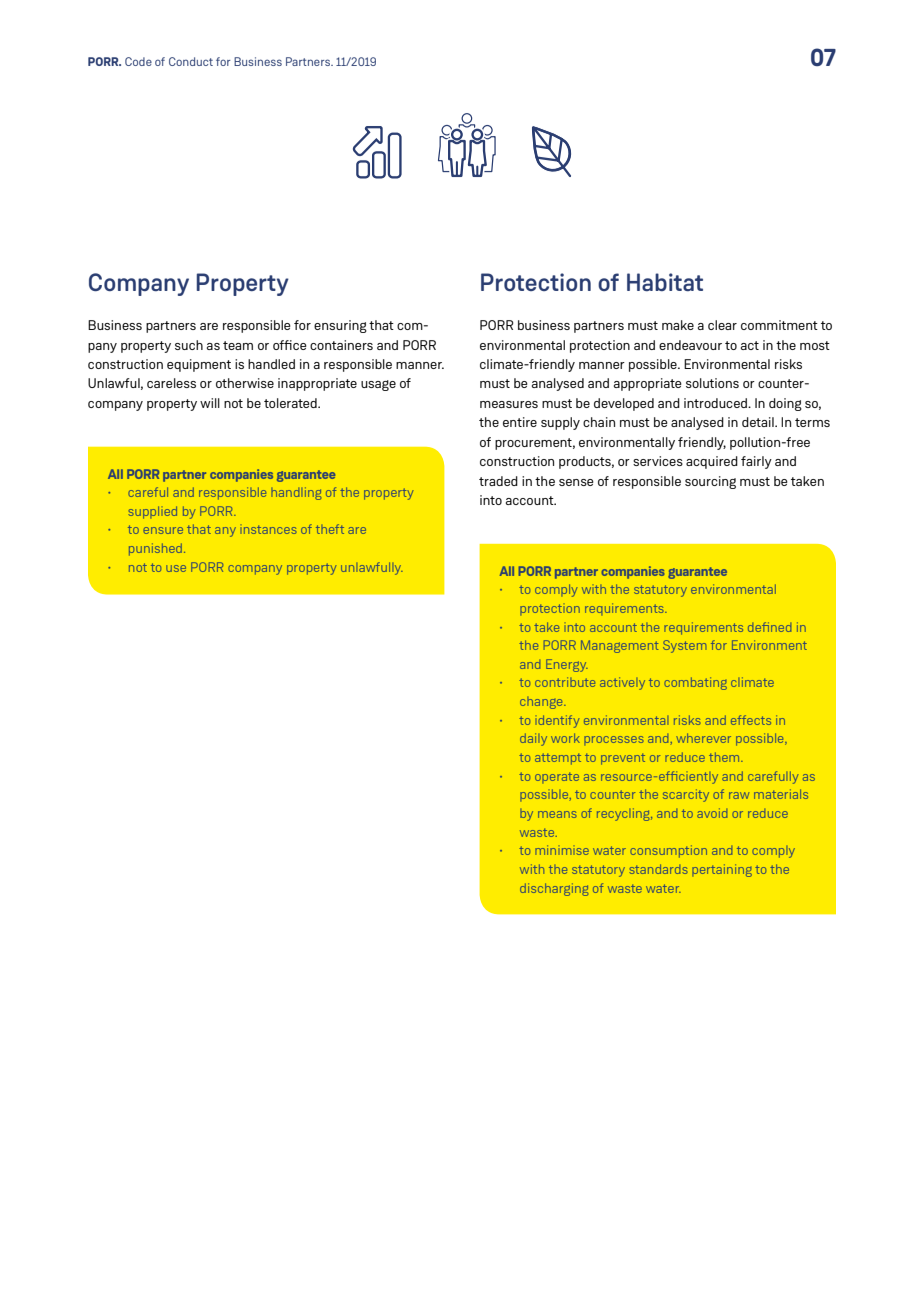 This screenshot has height=1308, width=924. I want to click on Conduct, so click(191, 61).
